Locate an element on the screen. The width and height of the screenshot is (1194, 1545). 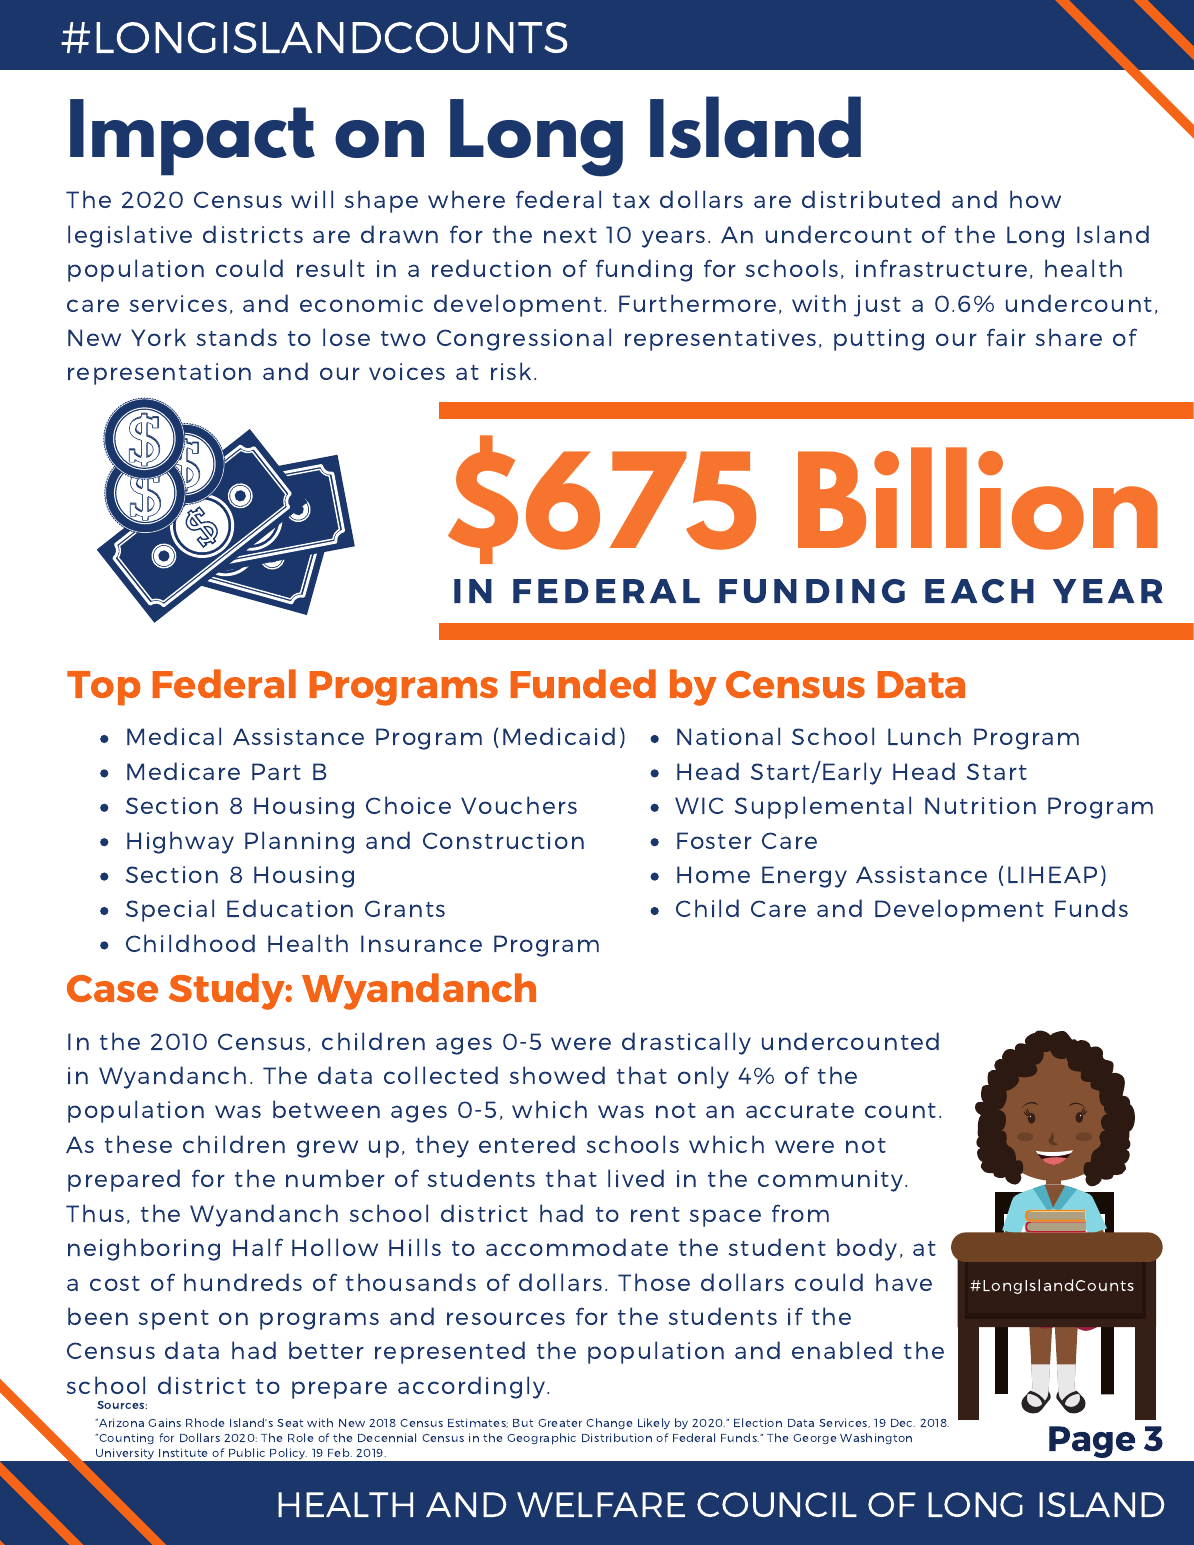
Vouchers is located at coordinates (519, 805).
